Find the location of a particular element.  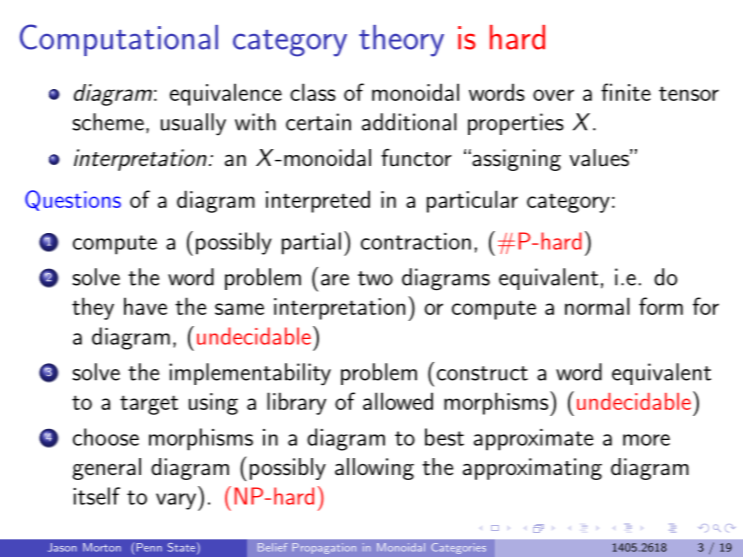

functor is located at coordinates (416, 158).
